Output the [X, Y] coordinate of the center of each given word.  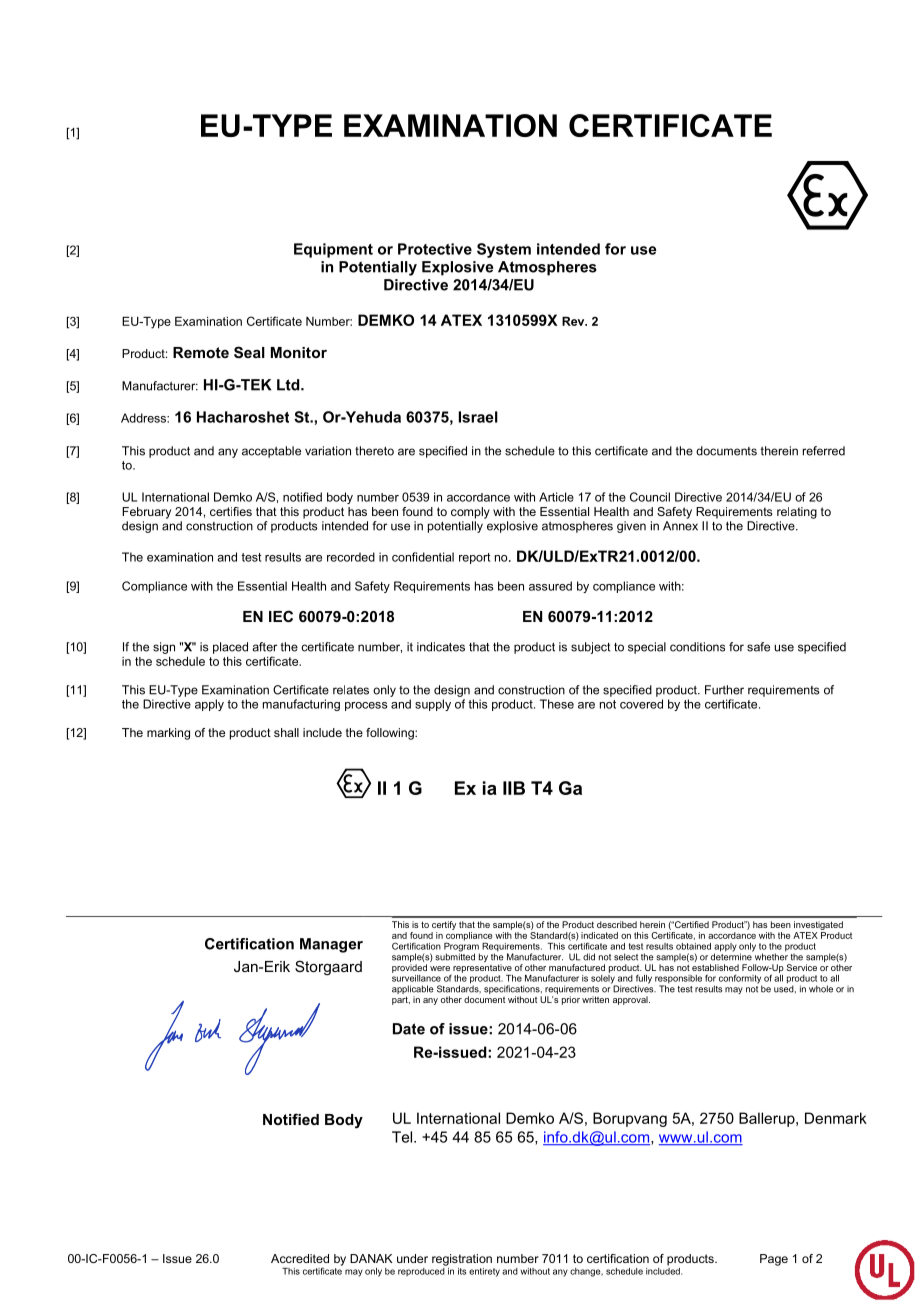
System [504, 250]
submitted [455, 956]
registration [462, 1260]
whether [771, 956]
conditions [697, 647]
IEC [281, 616]
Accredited [300, 1258]
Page [774, 1260]
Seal [249, 352]
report [474, 558]
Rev [574, 321]
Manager [331, 945]
